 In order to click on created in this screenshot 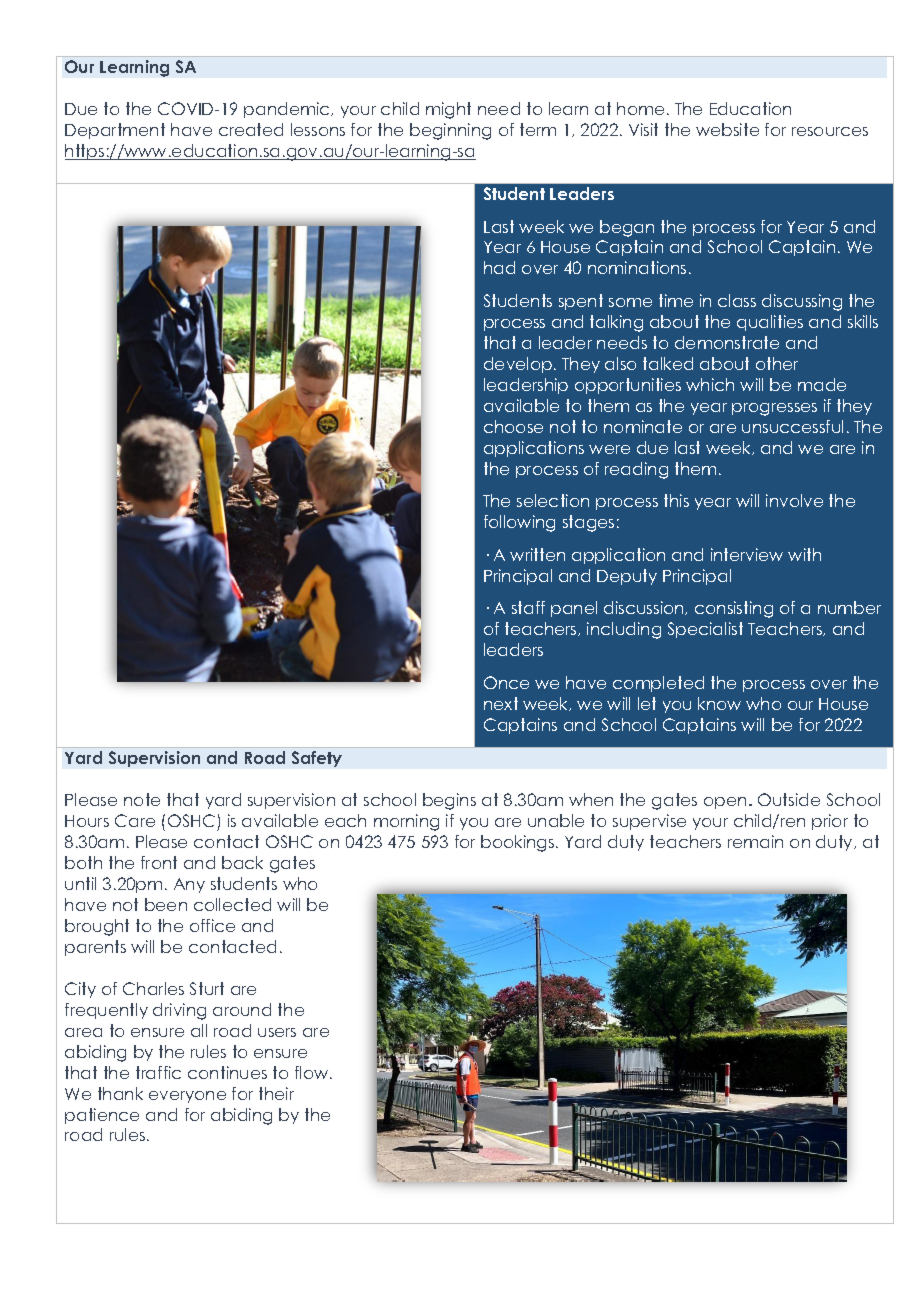, I will do `click(251, 129)`.
